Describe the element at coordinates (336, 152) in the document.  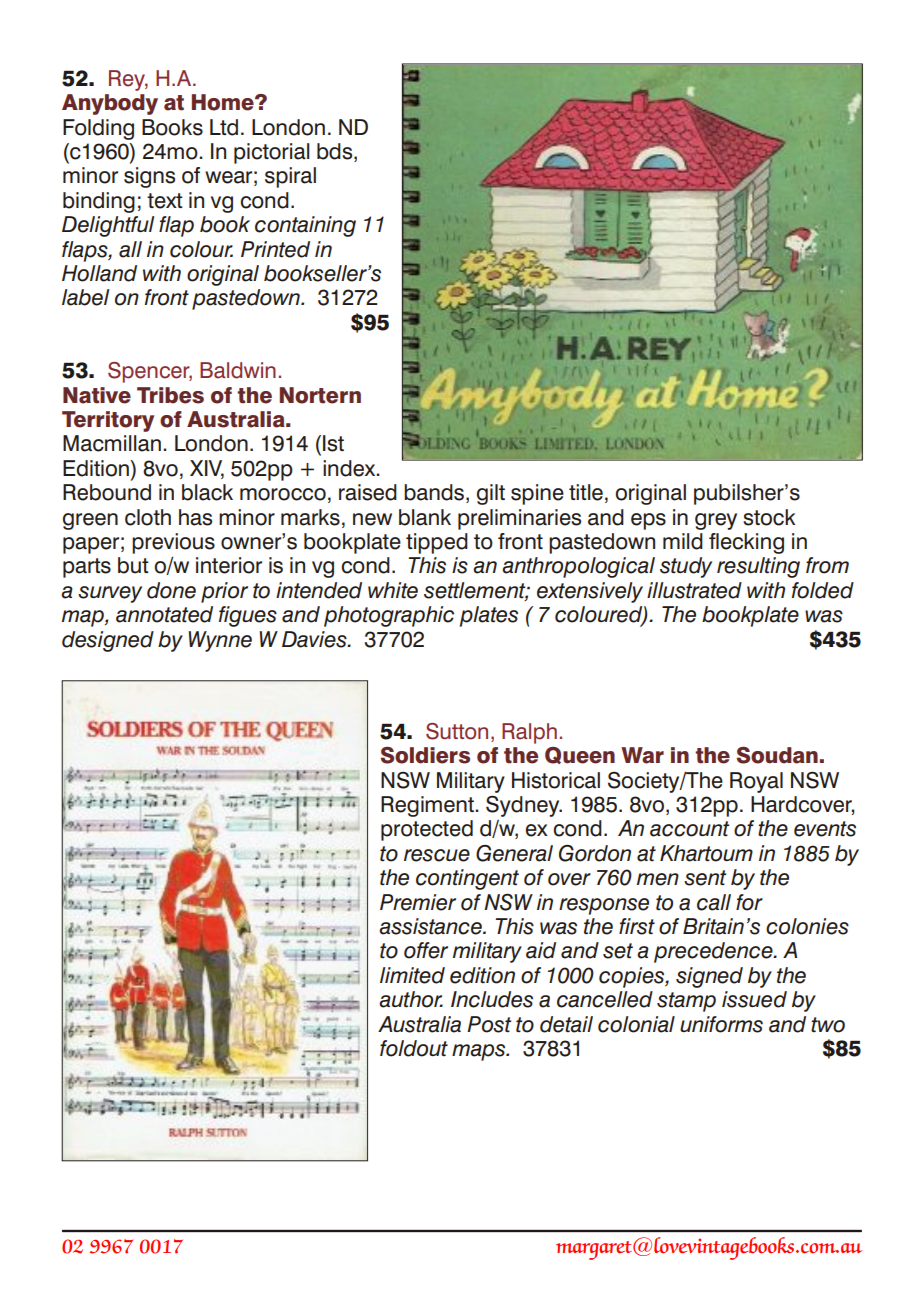
I see `bds` at that location.
